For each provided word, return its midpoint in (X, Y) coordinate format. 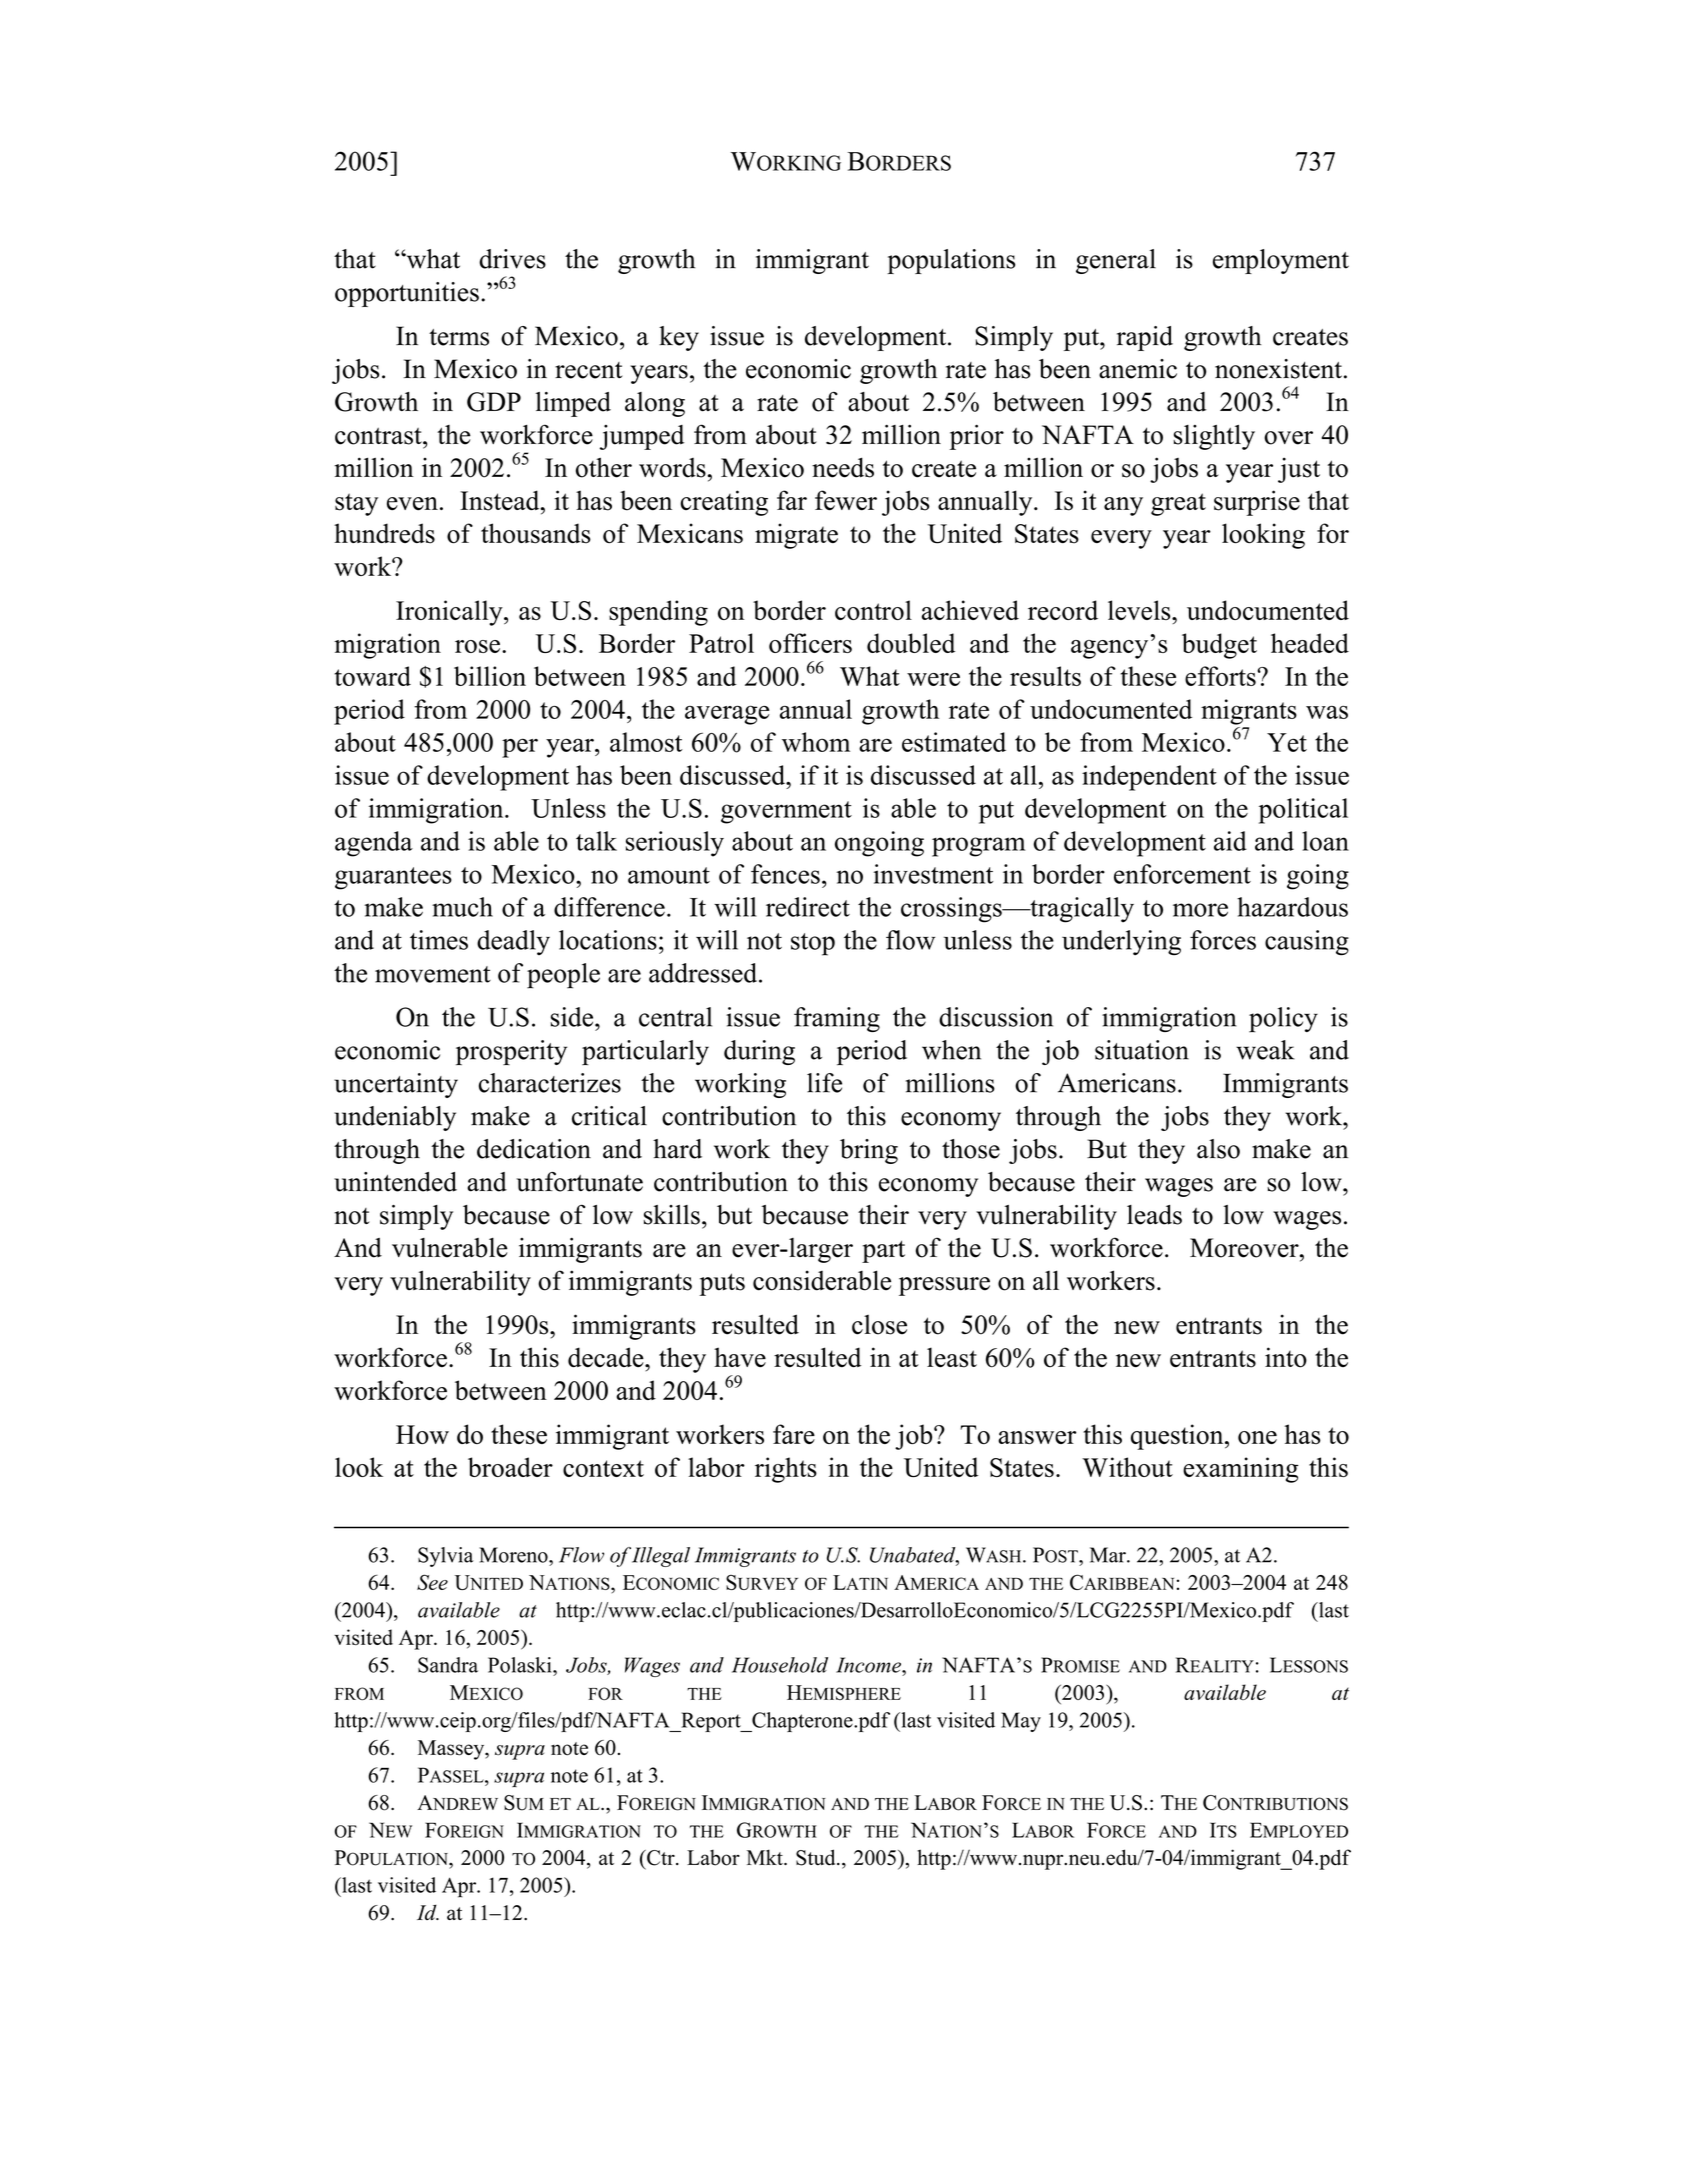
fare (794, 1434)
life (824, 1083)
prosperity (511, 1052)
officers (810, 643)
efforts (1221, 676)
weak (1265, 1050)
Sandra (448, 1665)
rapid (1145, 338)
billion (490, 676)
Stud (817, 1857)
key (679, 338)
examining (1241, 1470)
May (1021, 1722)
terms (459, 337)
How (422, 1434)
